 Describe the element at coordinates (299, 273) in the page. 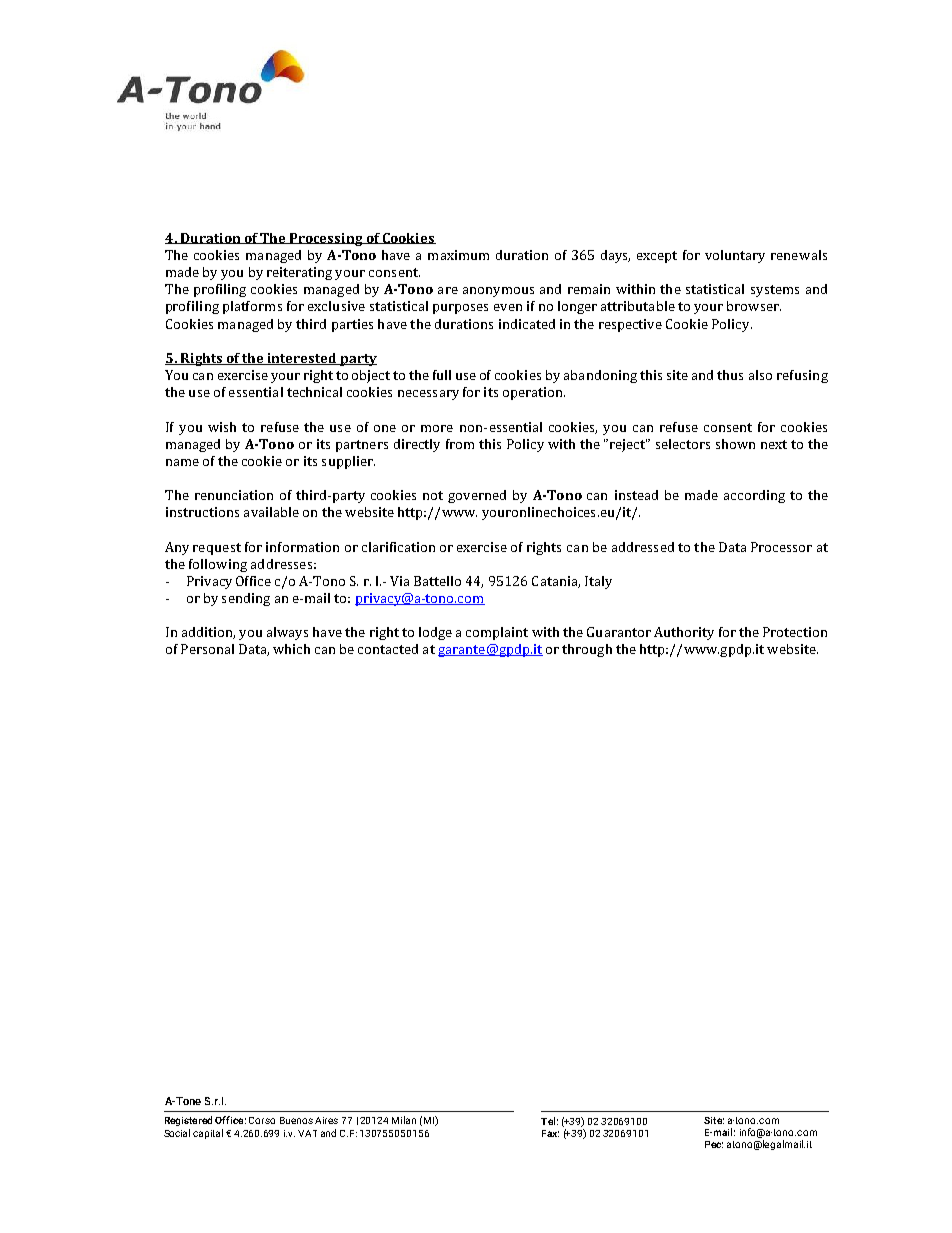

I see `reiterating` at that location.
